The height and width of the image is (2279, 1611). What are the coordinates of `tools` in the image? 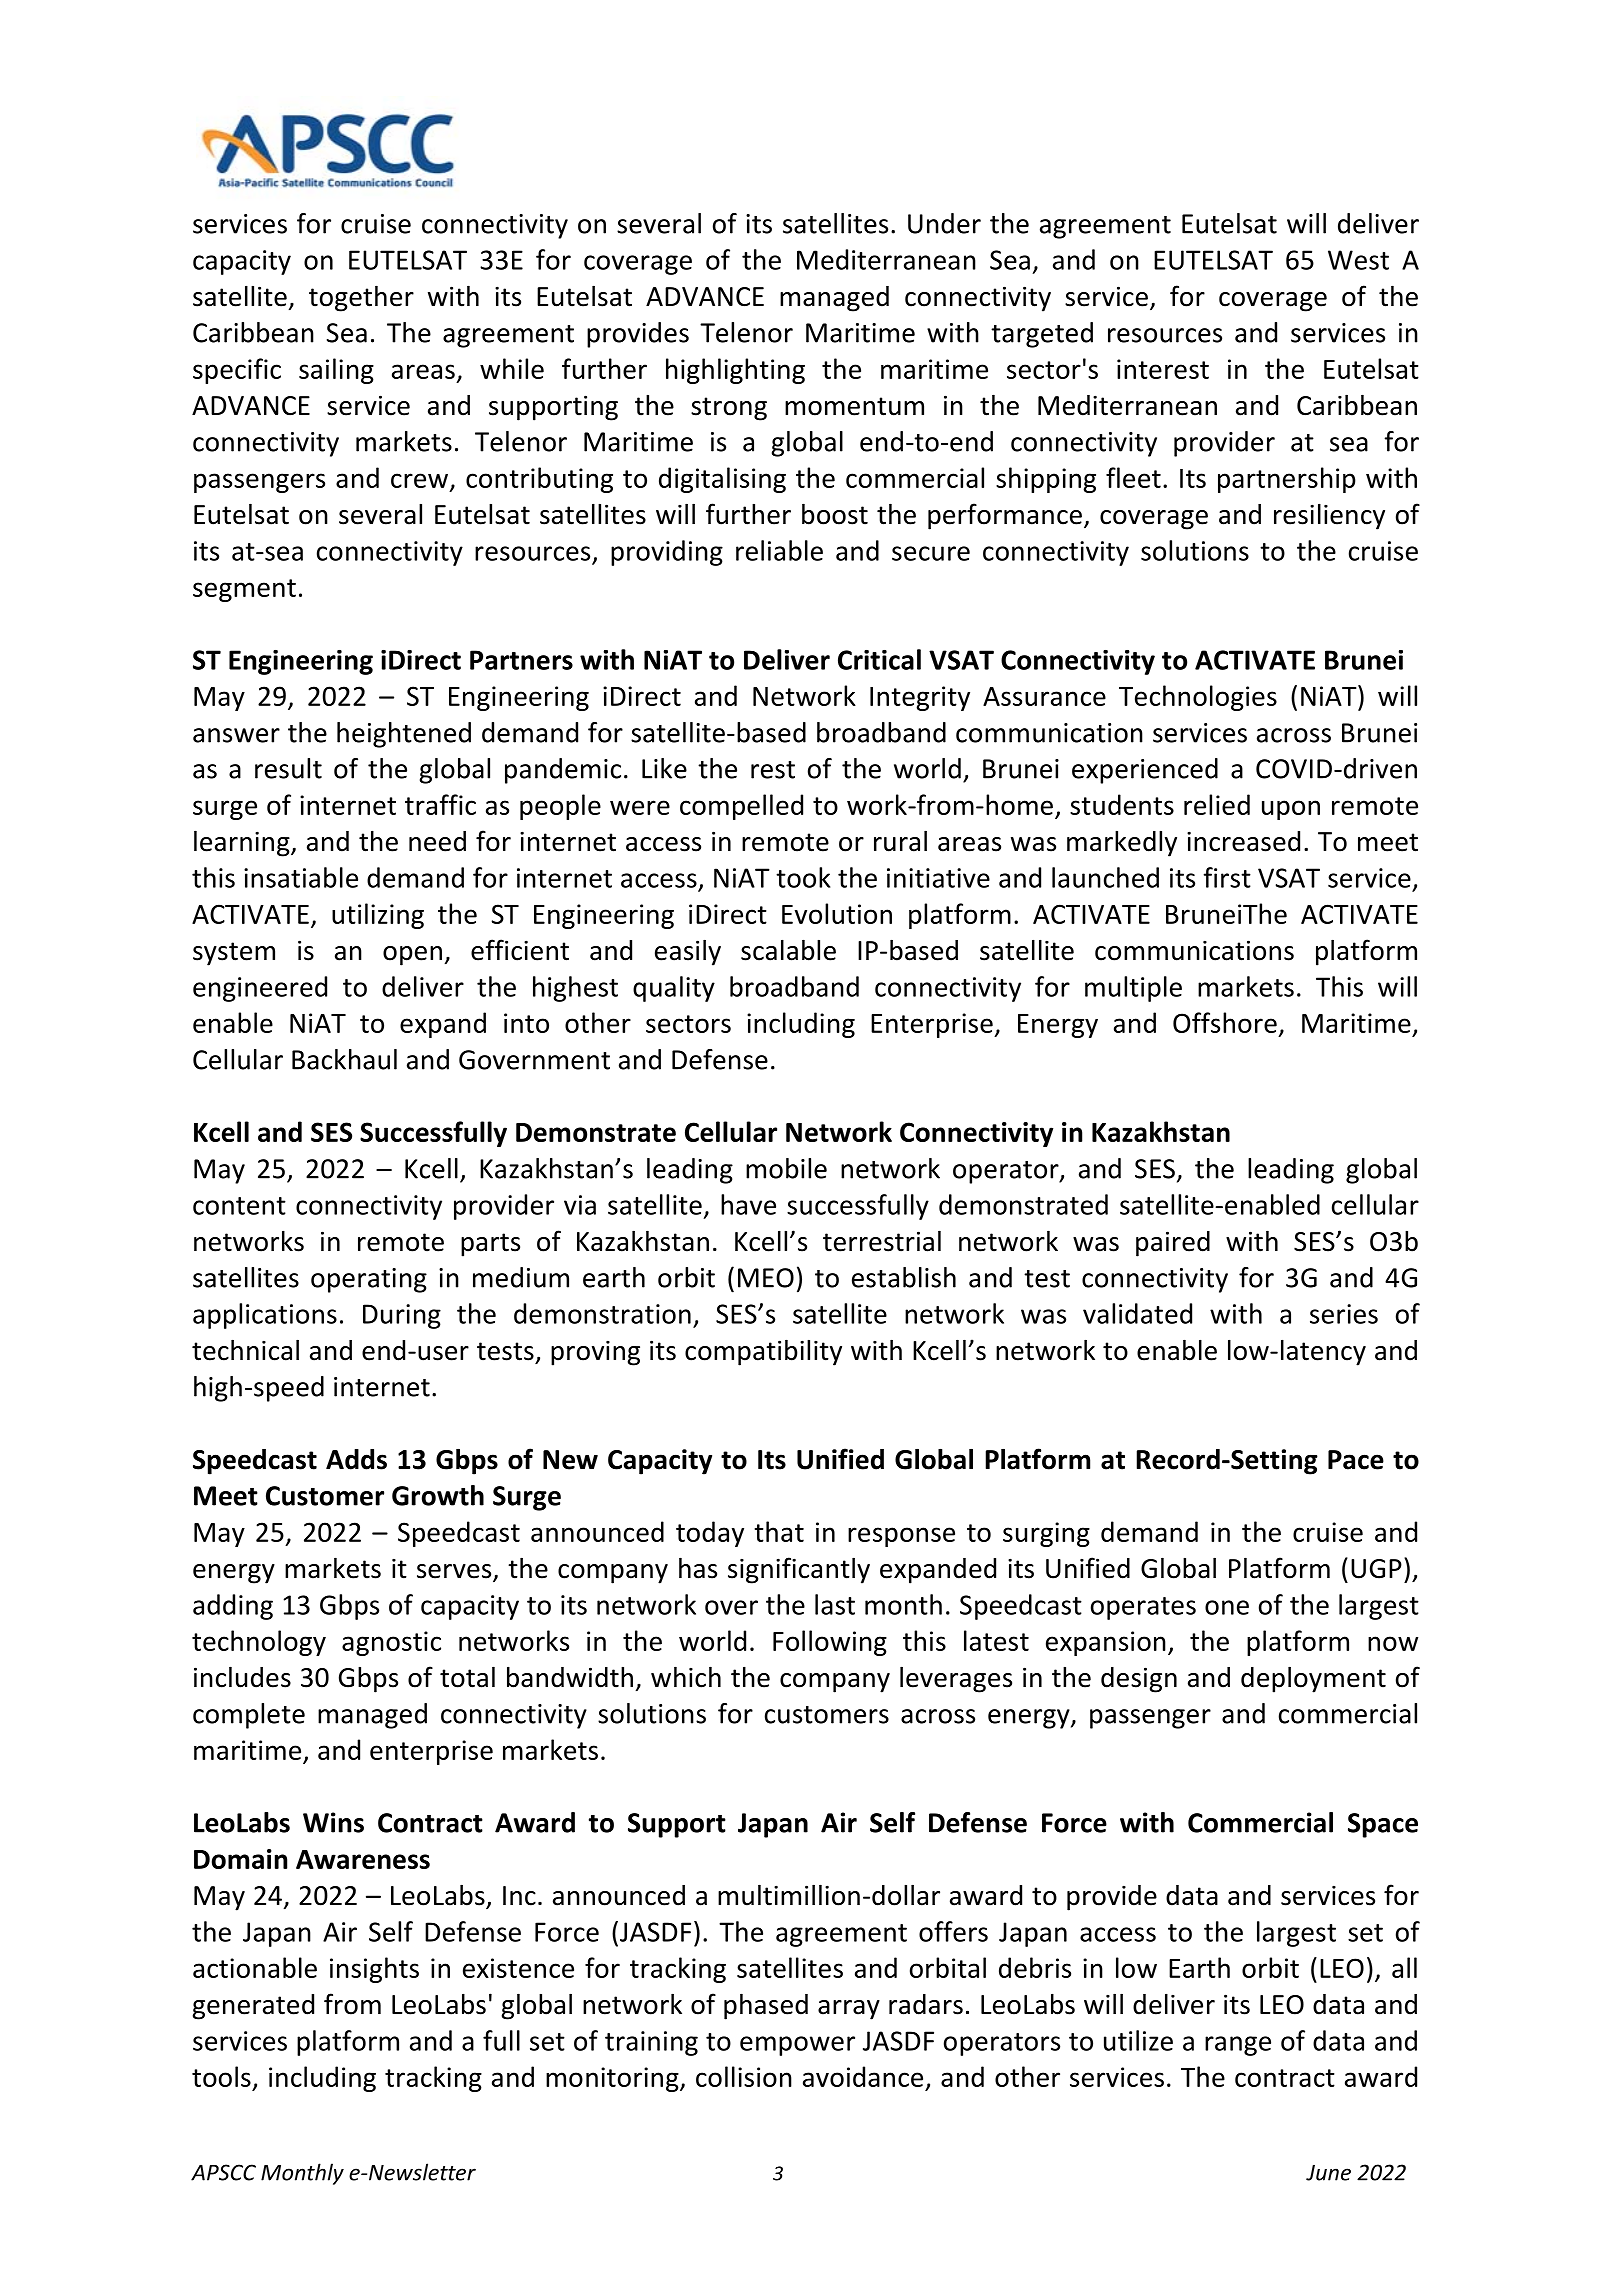 It's located at (221, 2076).
